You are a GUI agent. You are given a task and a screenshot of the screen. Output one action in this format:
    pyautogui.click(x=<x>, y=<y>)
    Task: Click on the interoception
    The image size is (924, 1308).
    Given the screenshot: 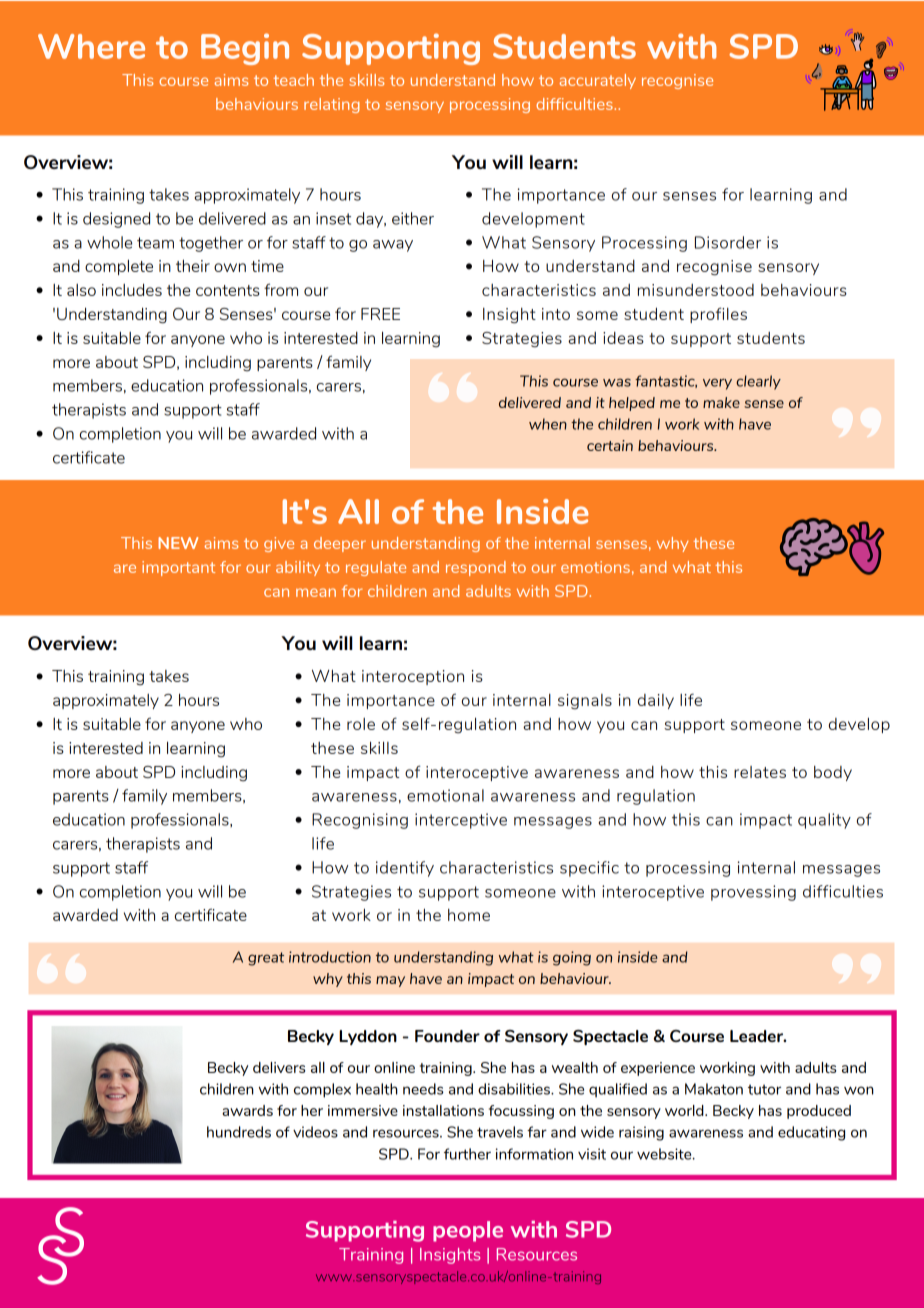 What is the action you would take?
    pyautogui.click(x=413, y=677)
